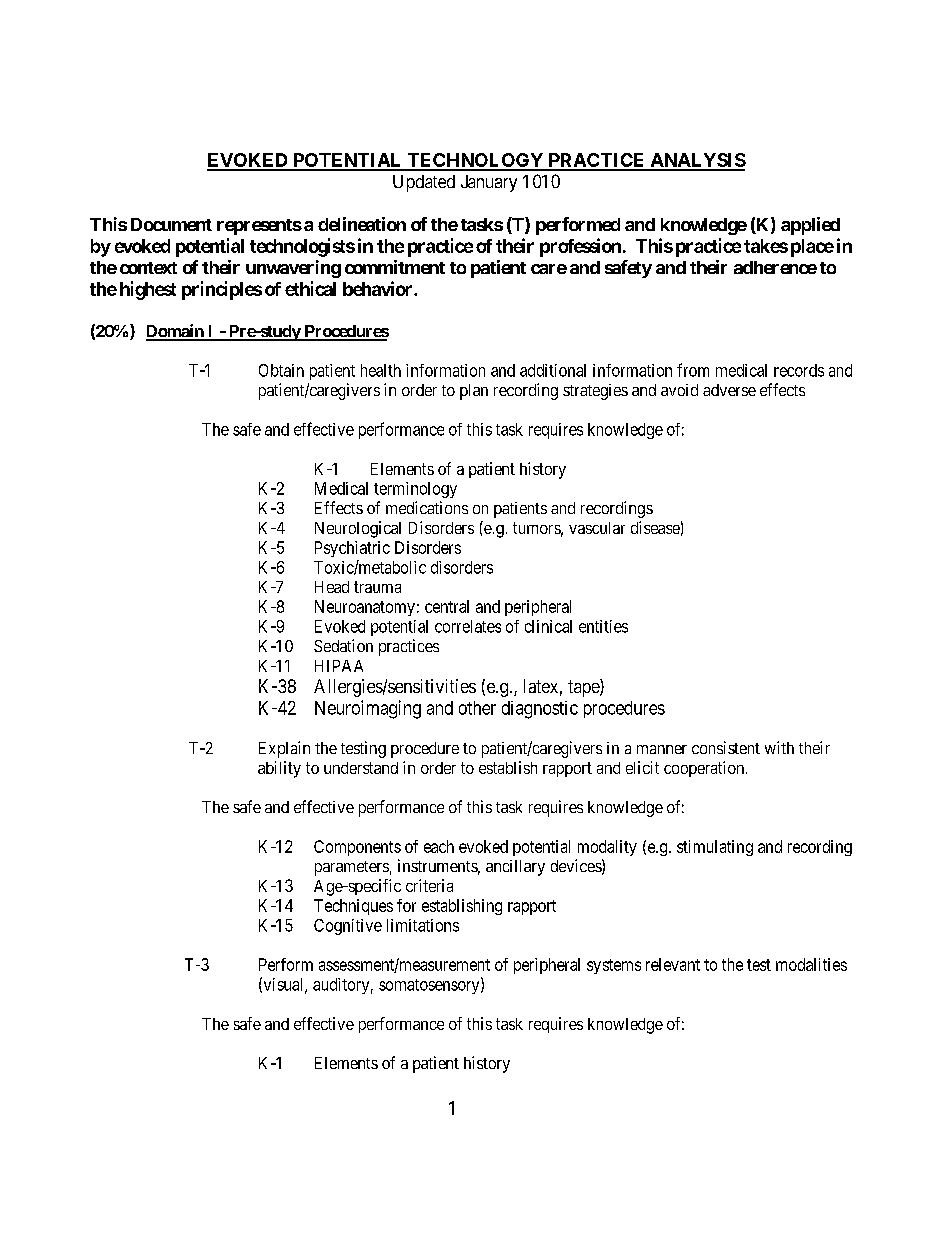  What do you see at coordinates (171, 224) in the screenshot?
I see `Document` at bounding box center [171, 224].
